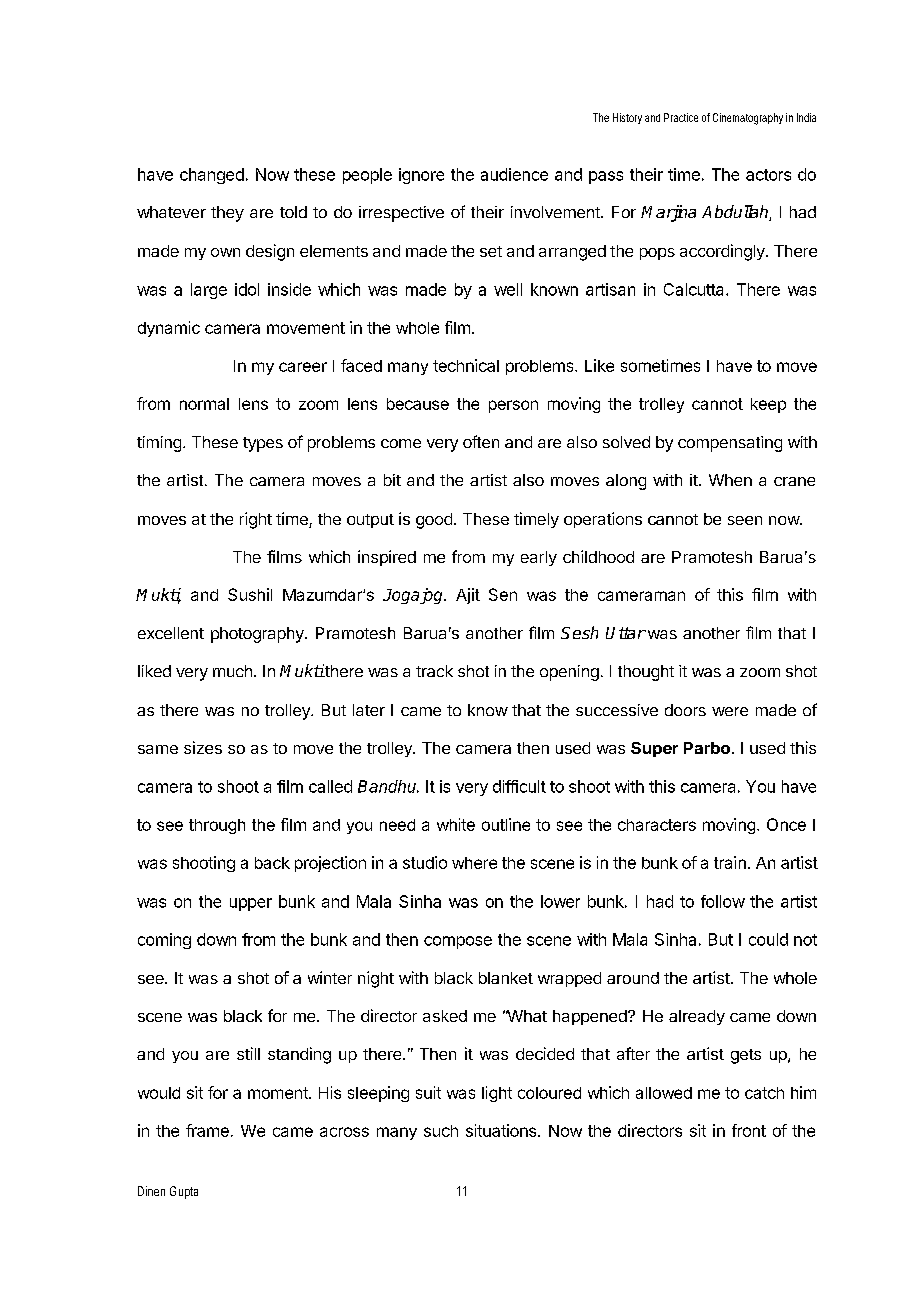 The image size is (924, 1308). Describe the element at coordinates (207, 1130) in the document. I see `frame` at that location.
